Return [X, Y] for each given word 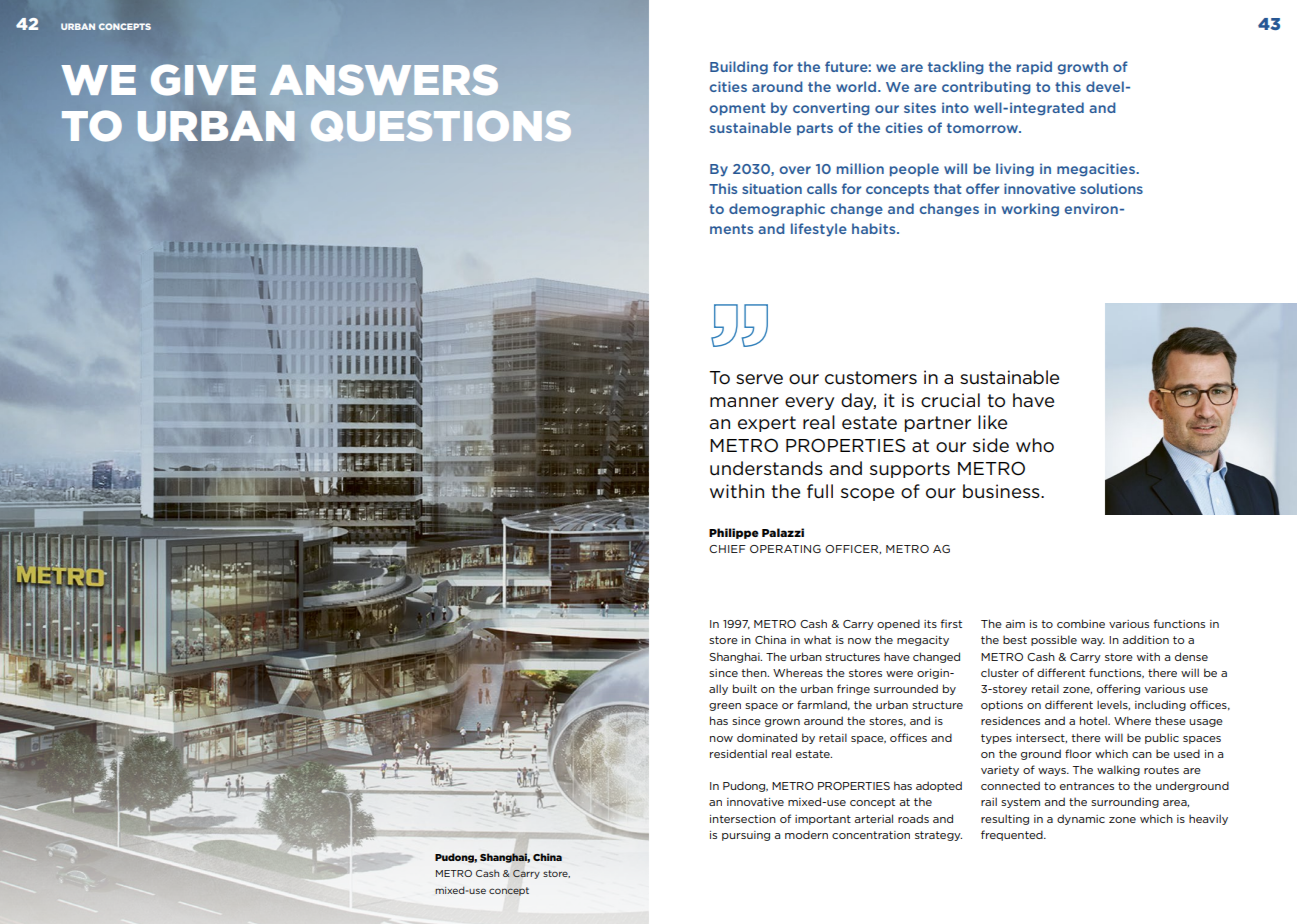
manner [744, 402]
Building [739, 68]
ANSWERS [384, 80]
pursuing [746, 836]
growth [1083, 68]
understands [766, 468]
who [1035, 445]
